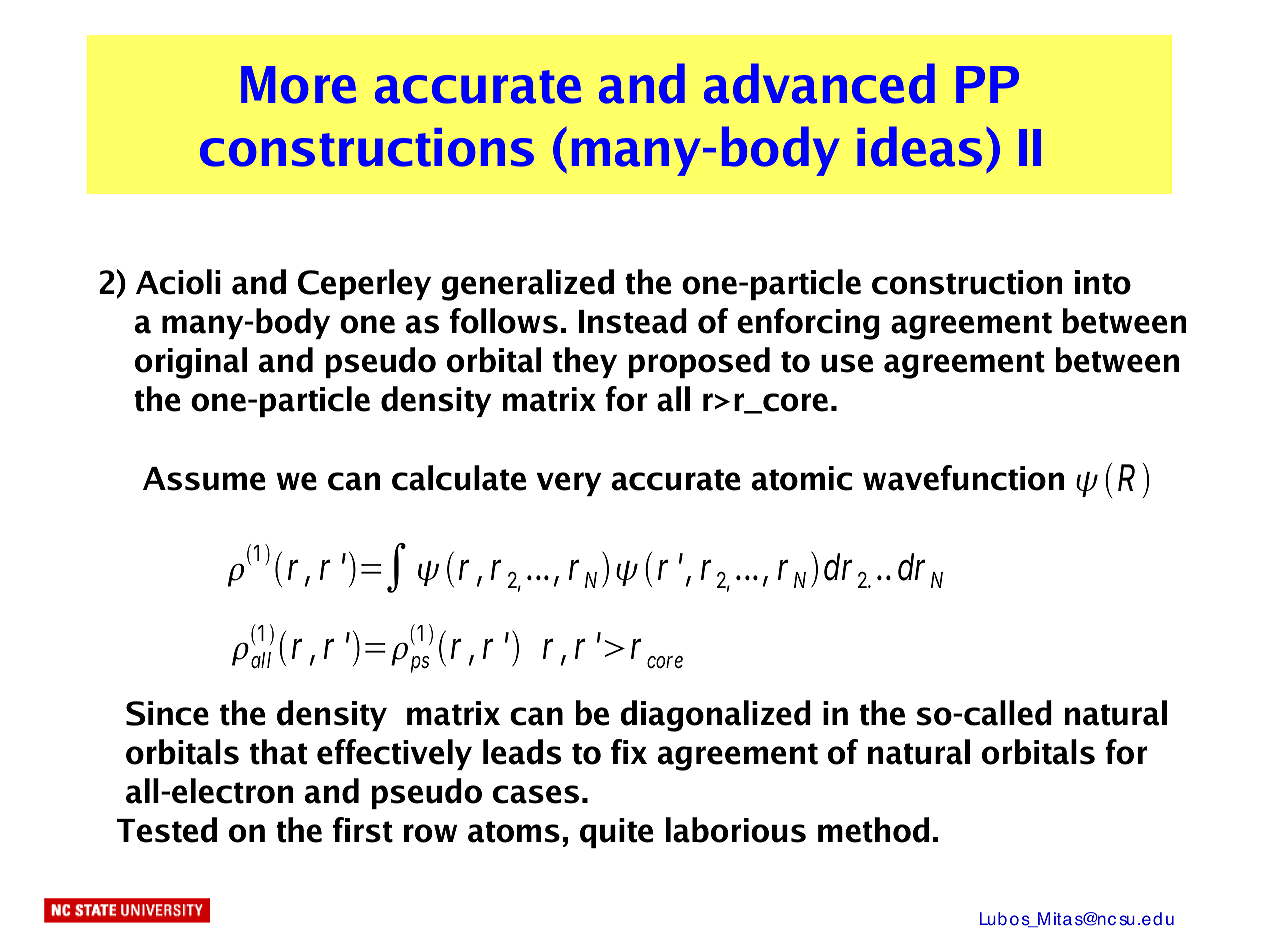 The image size is (1271, 952). I want to click on Assume, so click(204, 479).
